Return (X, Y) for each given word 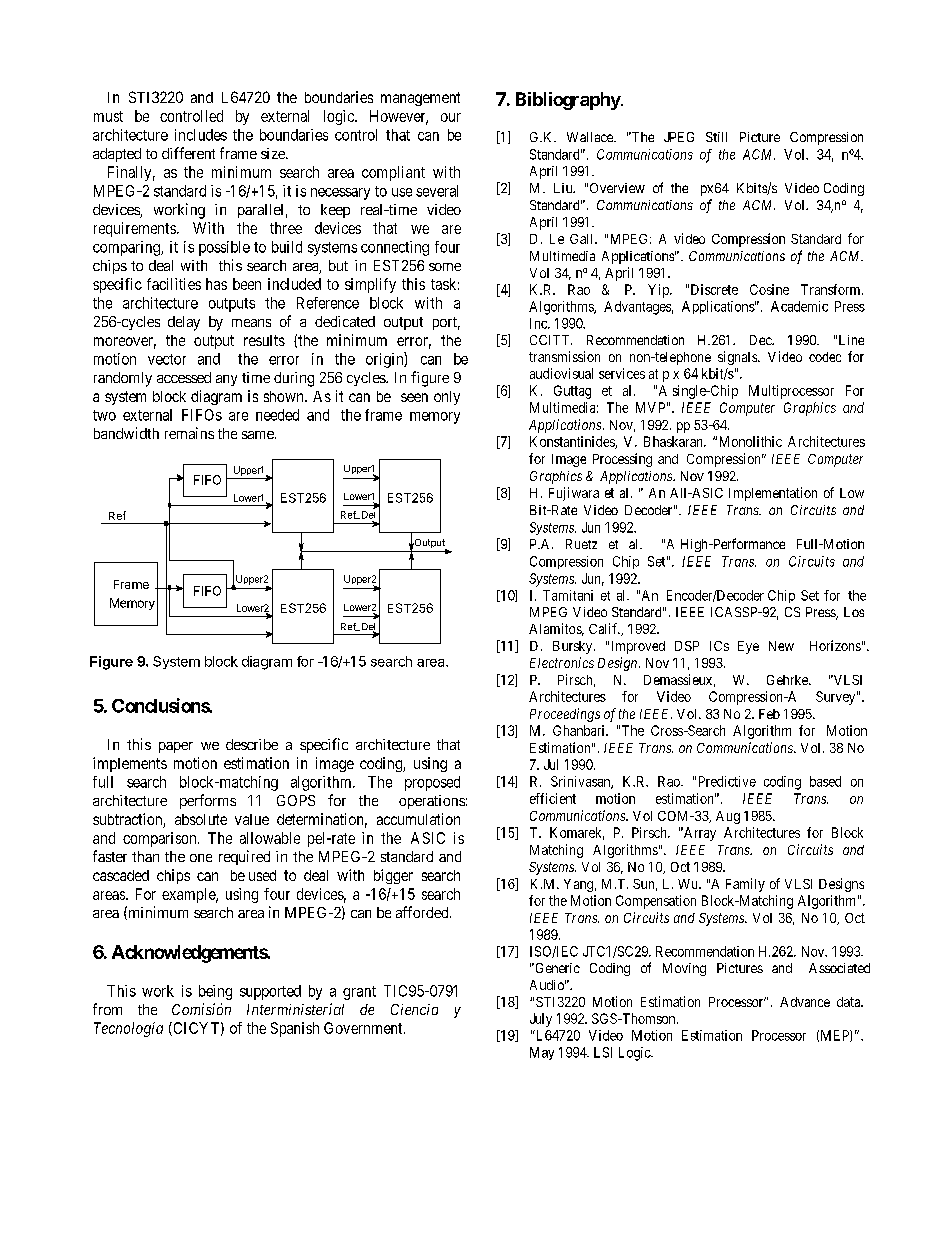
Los (854, 612)
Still (716, 137)
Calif (604, 628)
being (215, 992)
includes (201, 135)
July (541, 1020)
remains (189, 433)
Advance (805, 1002)
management (420, 99)
